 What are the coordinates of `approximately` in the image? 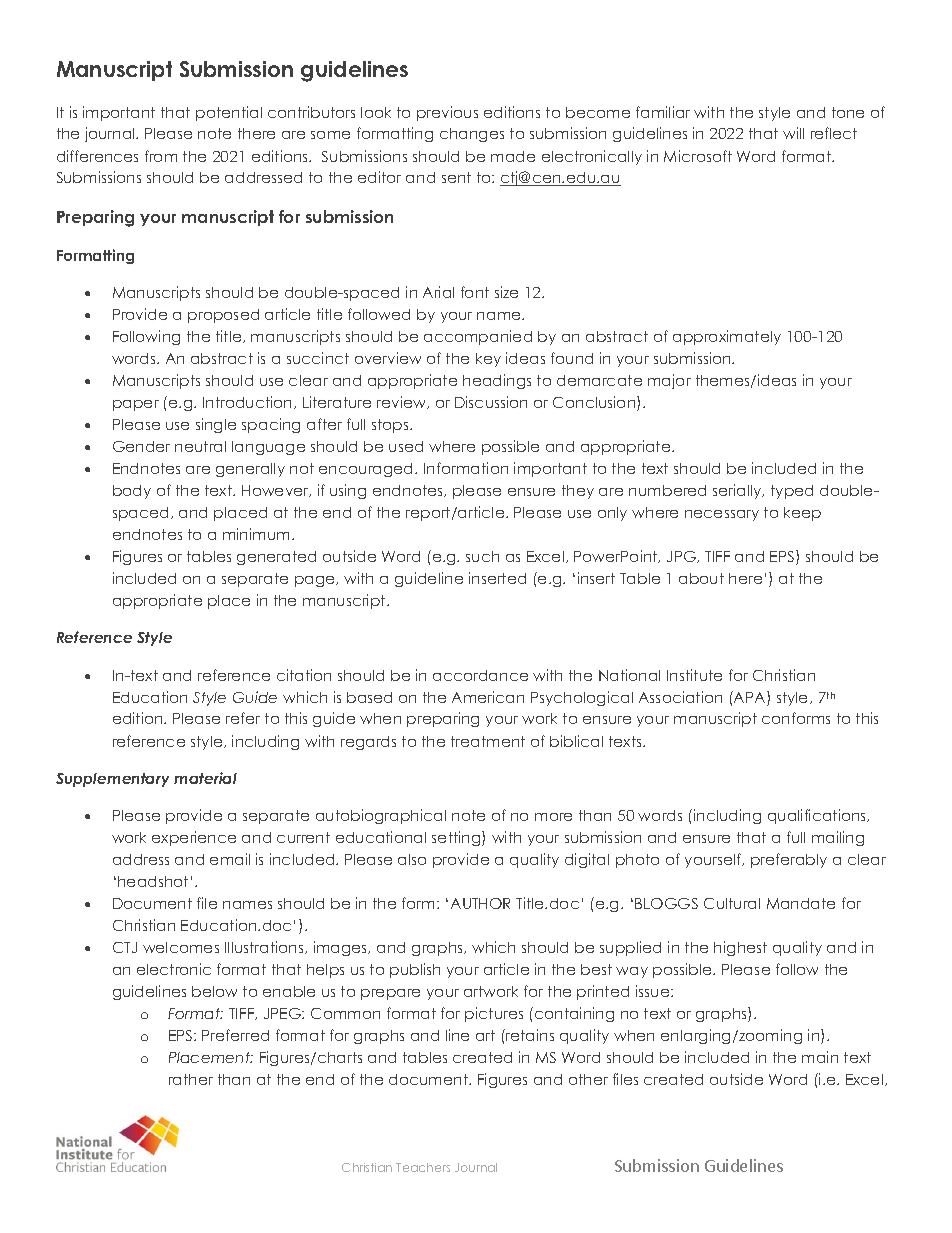 It's located at (727, 337).
